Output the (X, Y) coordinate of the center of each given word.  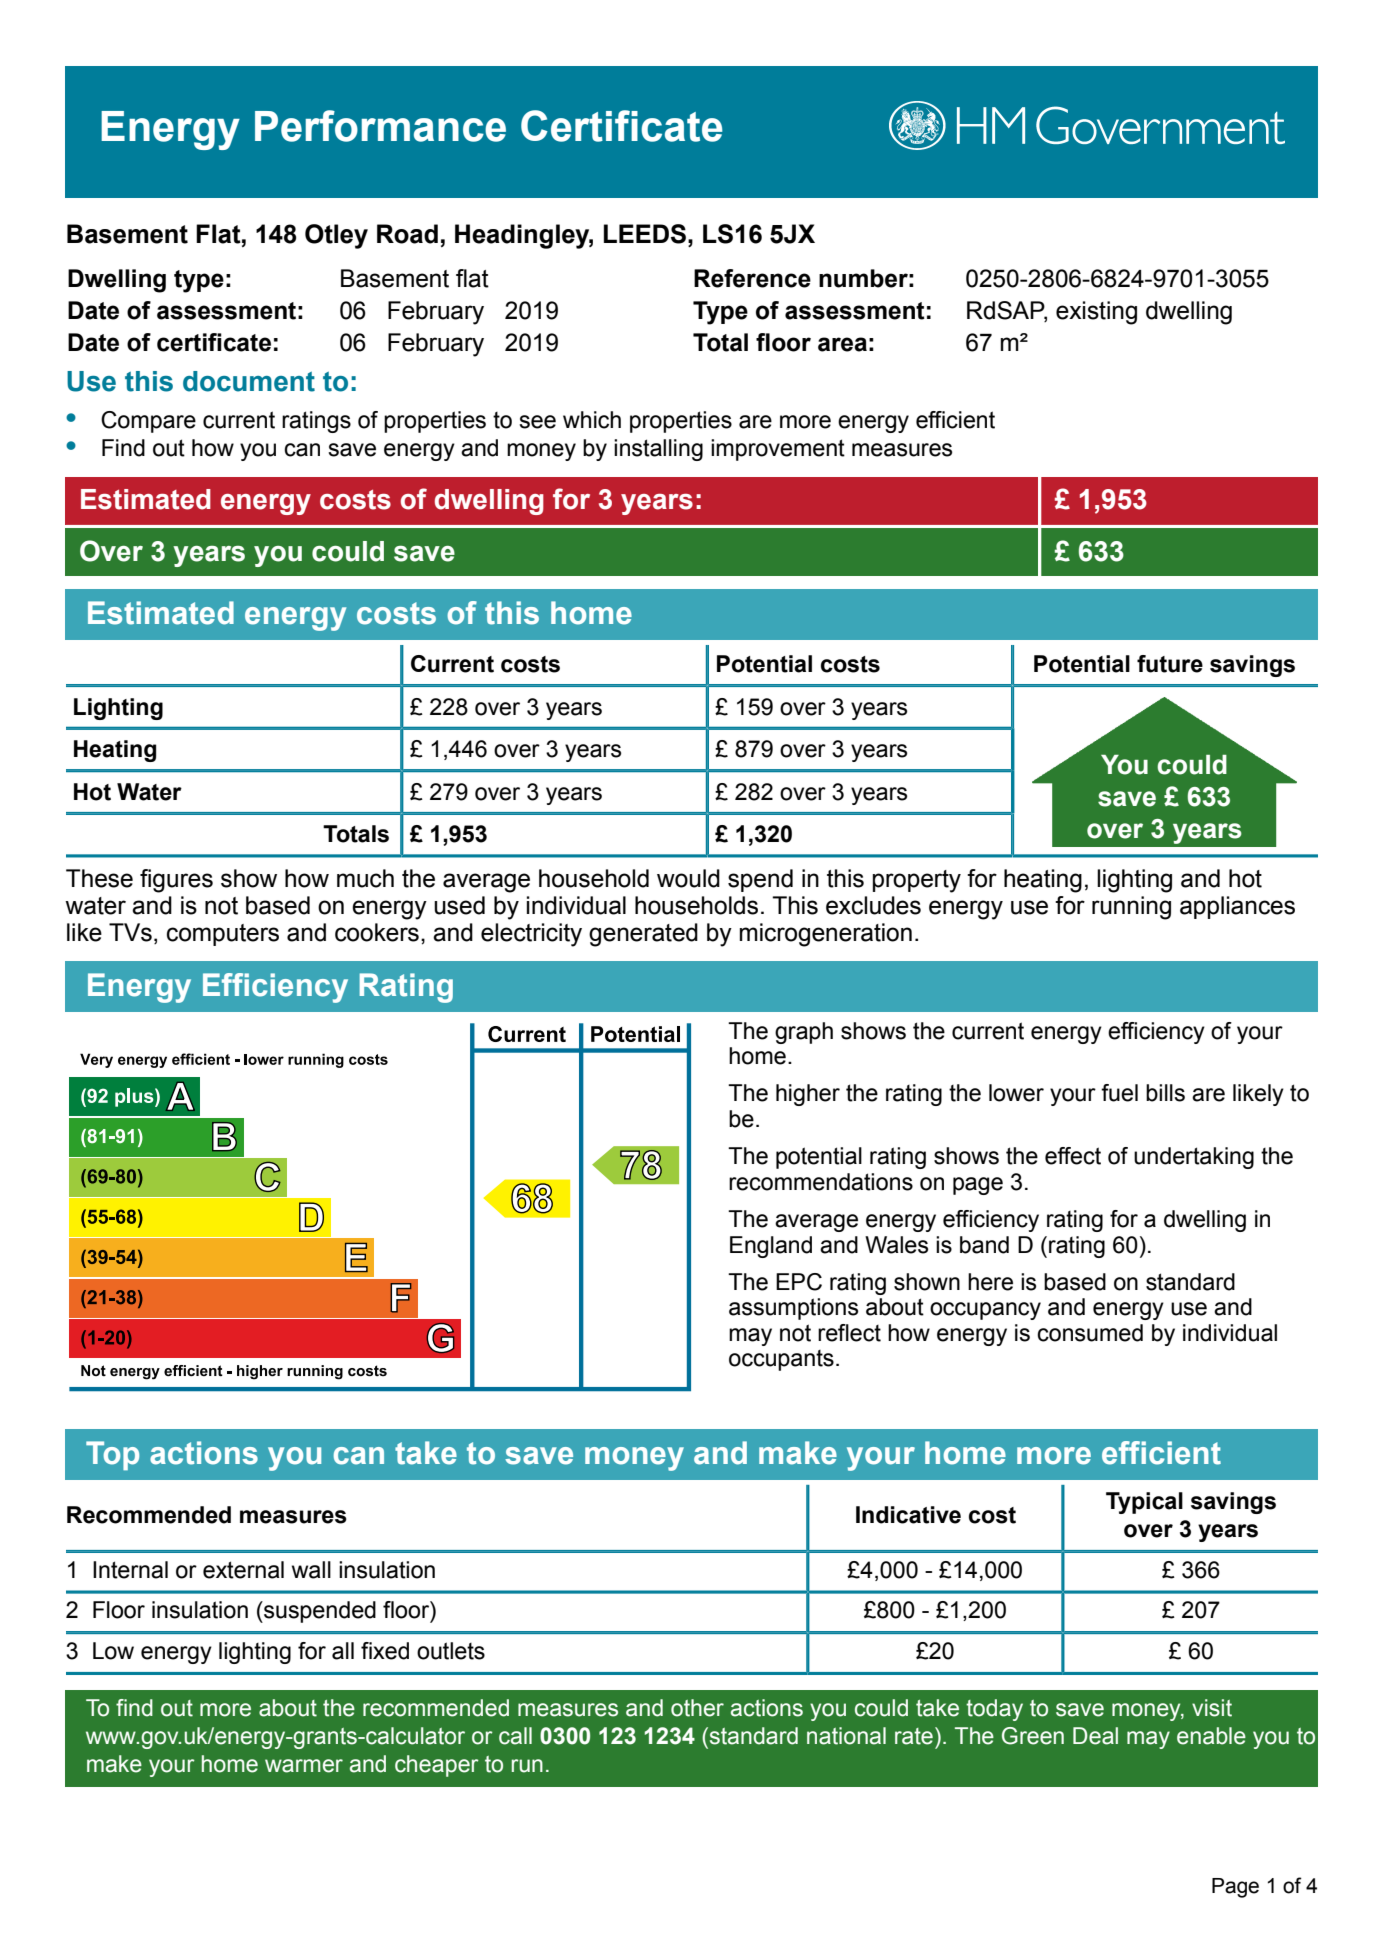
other (697, 1708)
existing (1096, 313)
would (688, 878)
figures (176, 881)
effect (1073, 1156)
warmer (304, 1766)
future (1170, 664)
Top (112, 1455)
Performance (380, 126)
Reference (752, 278)
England (771, 1247)
